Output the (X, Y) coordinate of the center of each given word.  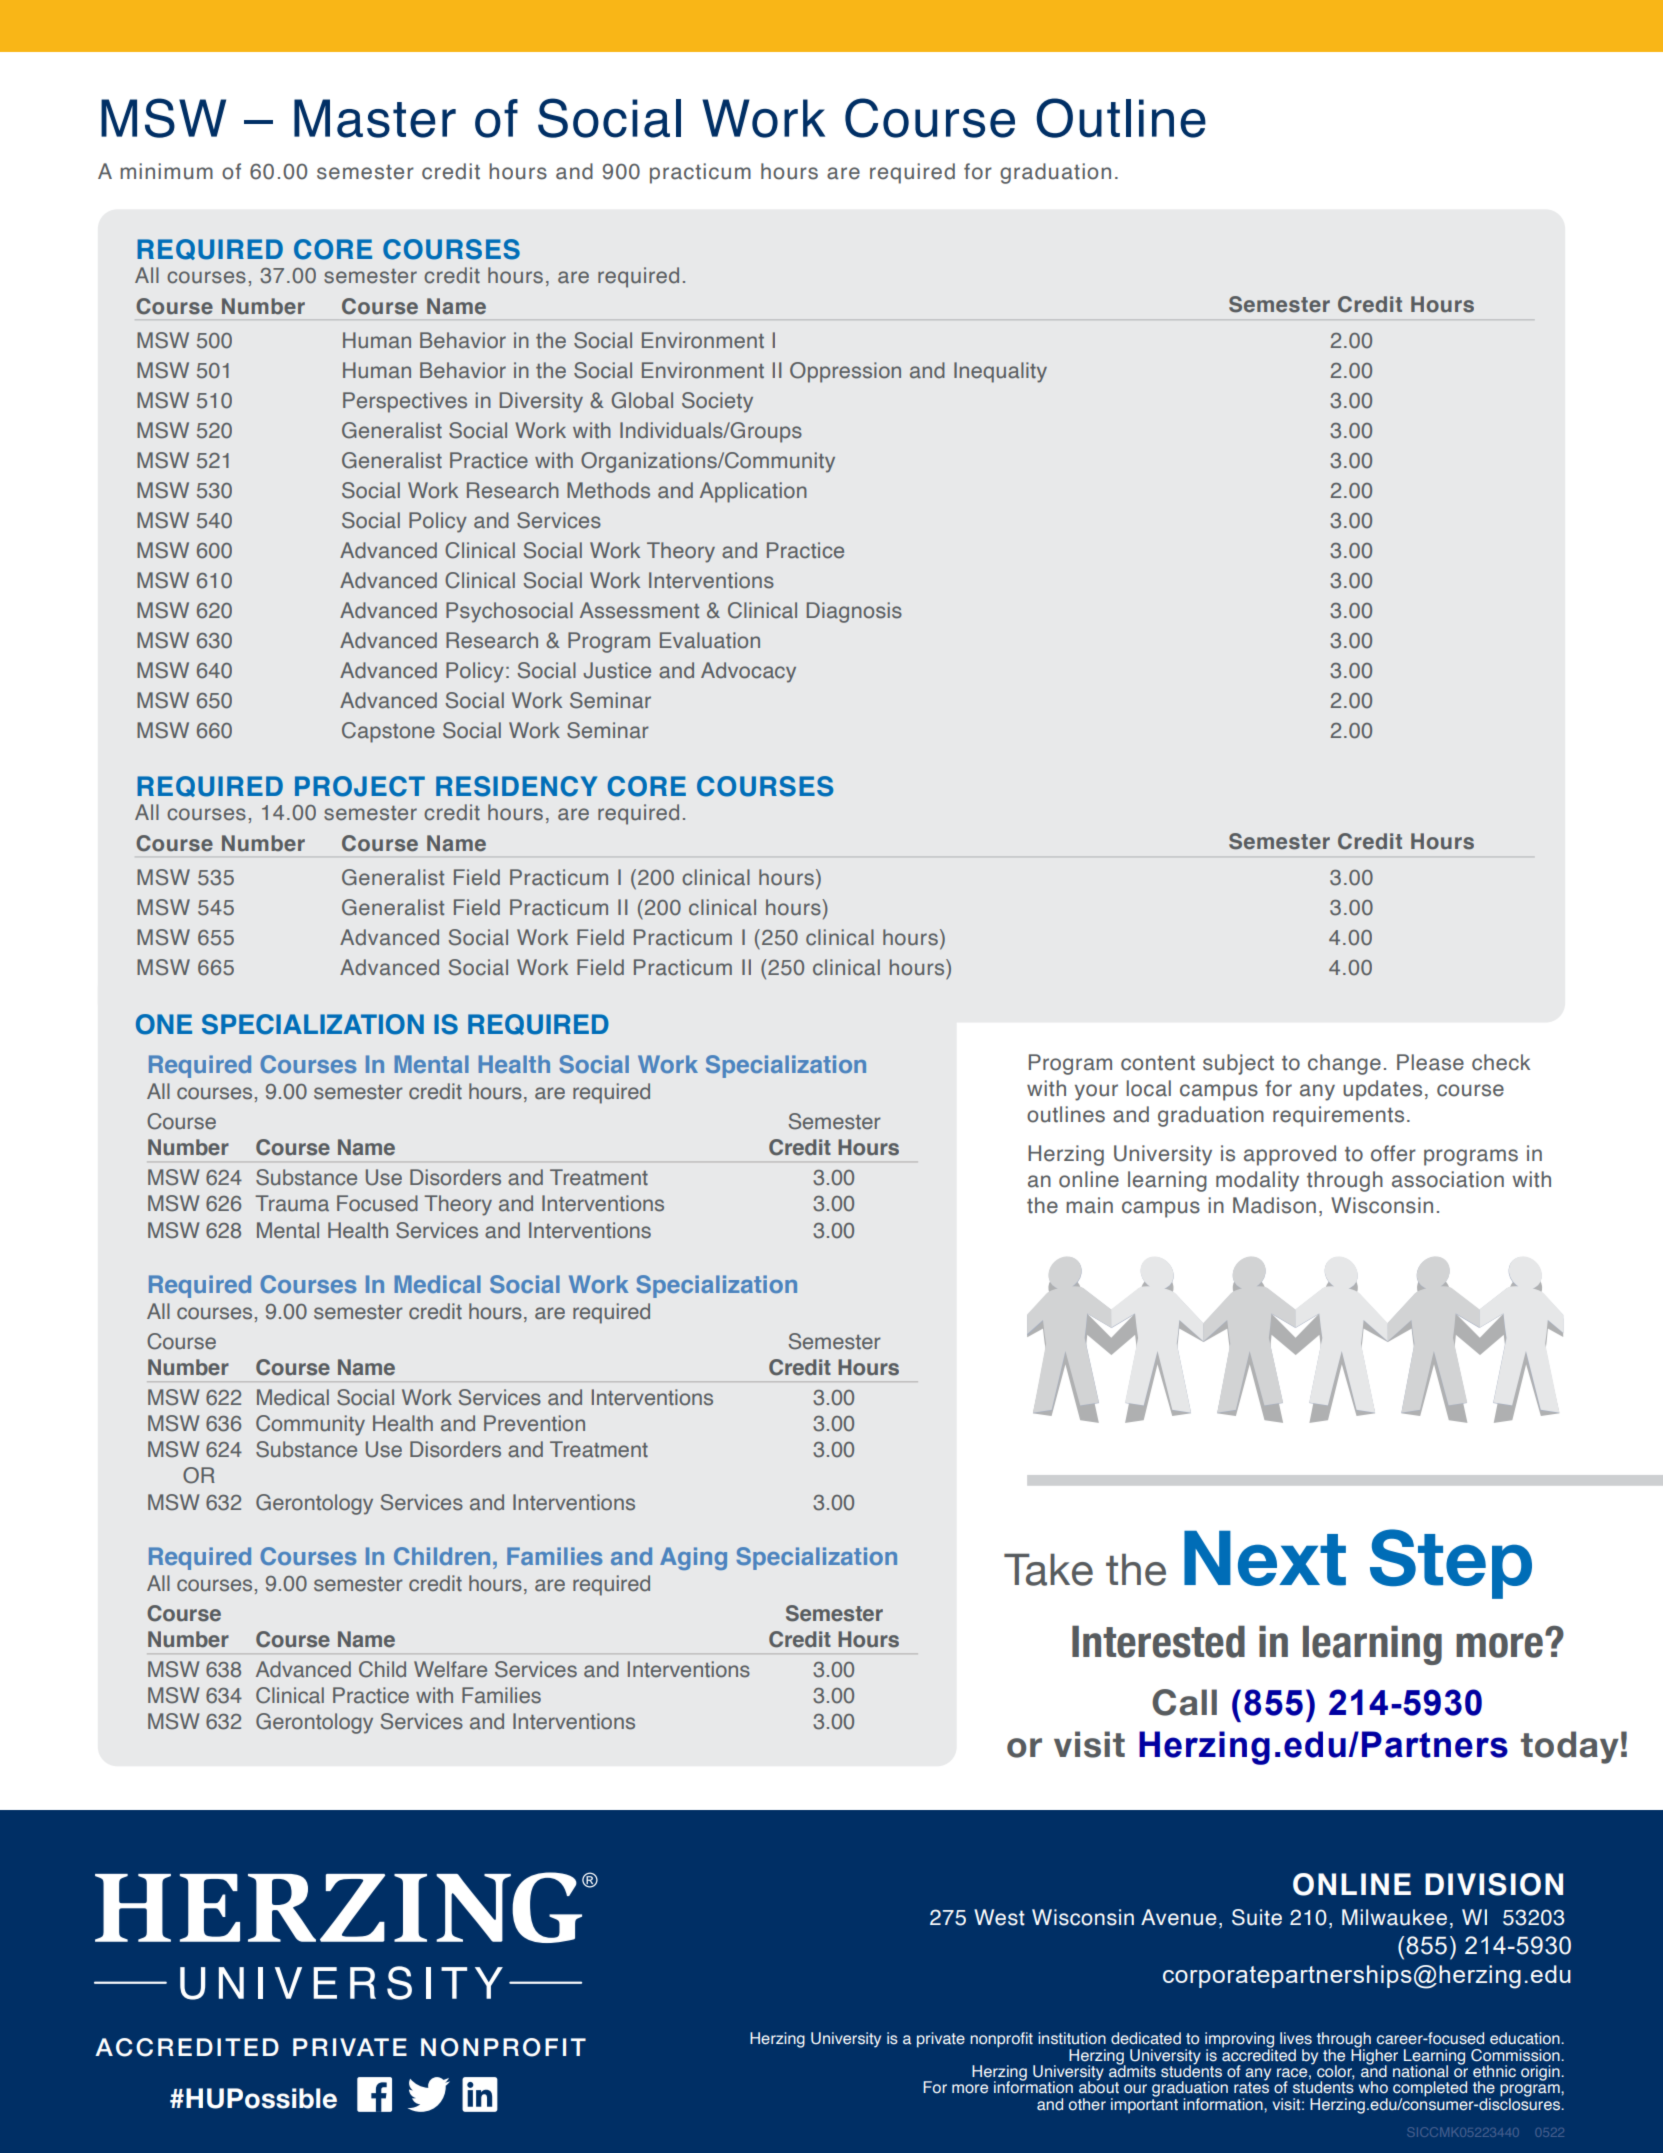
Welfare (450, 1669)
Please (1430, 1062)
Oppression (845, 372)
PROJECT (360, 786)
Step (1451, 1564)
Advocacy (748, 672)
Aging (693, 1558)
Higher (1374, 2056)
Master (375, 118)
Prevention (534, 1423)
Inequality (1000, 372)
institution (1072, 2038)
